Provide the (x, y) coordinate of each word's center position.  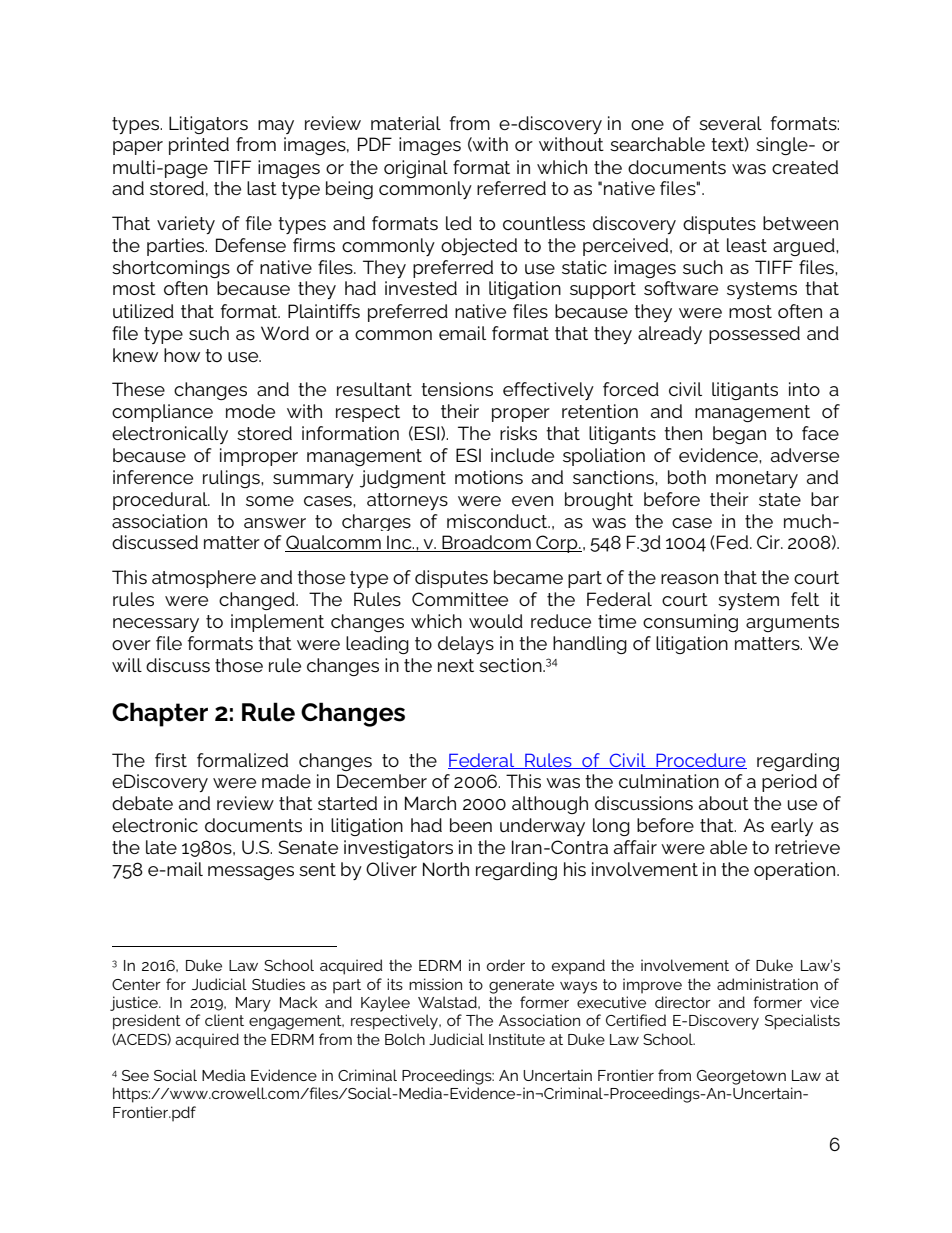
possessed (754, 335)
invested (421, 288)
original (416, 169)
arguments (792, 623)
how (182, 355)
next (456, 665)
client (224, 1020)
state (780, 499)
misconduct (498, 521)
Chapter (160, 714)
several (730, 123)
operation (796, 871)
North (446, 869)
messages (251, 873)
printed (199, 146)
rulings (232, 479)
